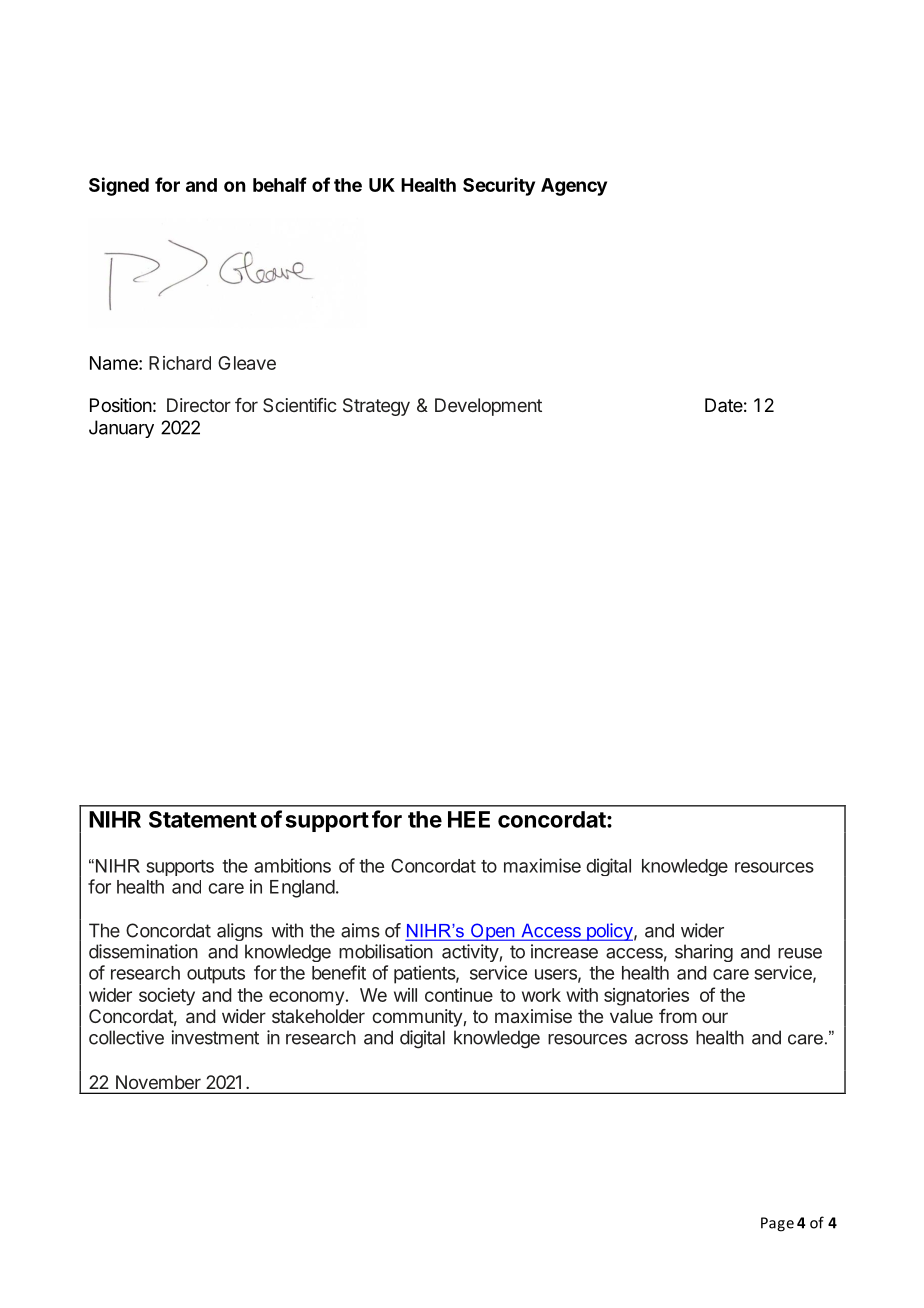 The height and width of the screenshot is (1308, 924). I want to click on sharing, so click(704, 953).
